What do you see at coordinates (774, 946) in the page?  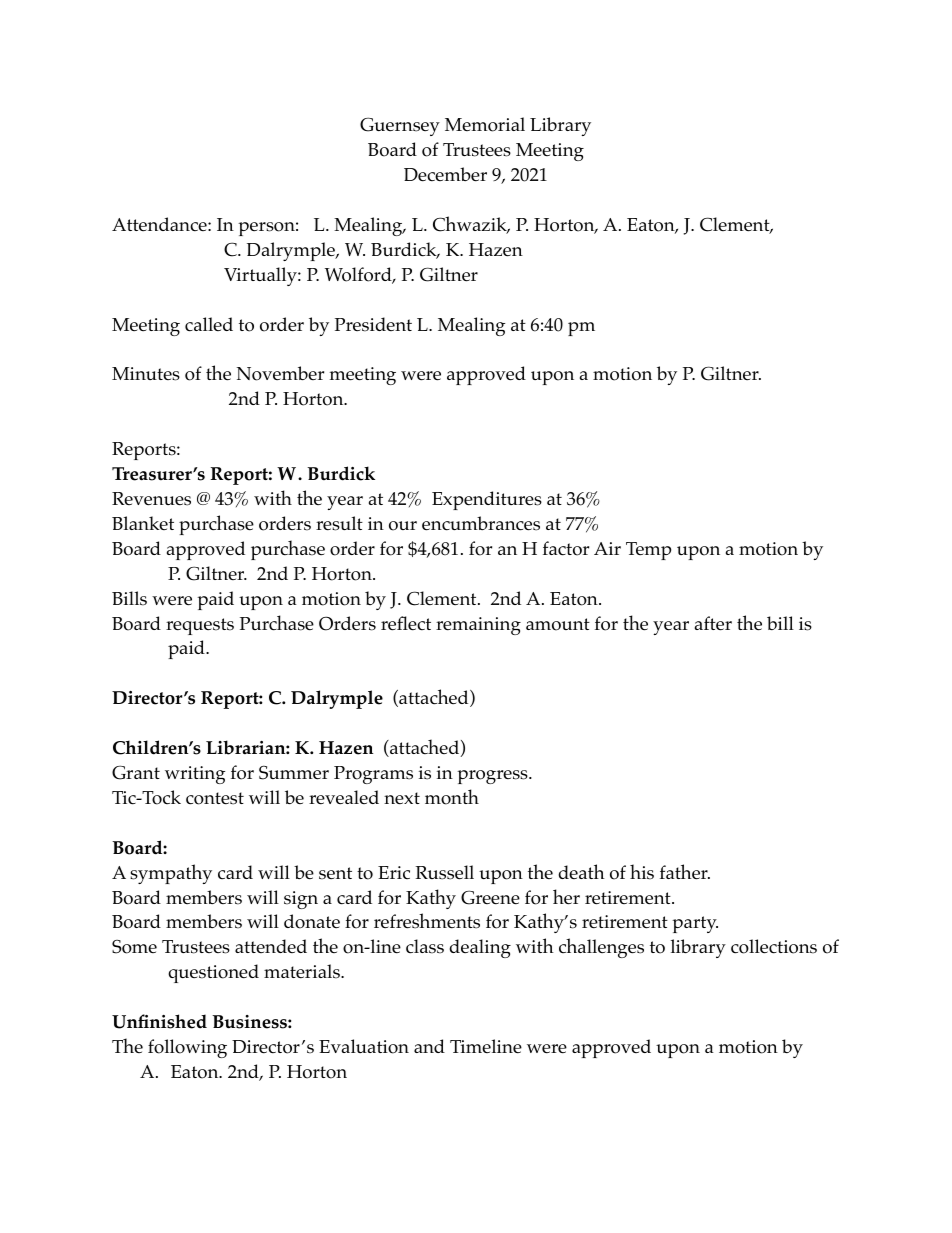 I see `collections` at bounding box center [774, 946].
